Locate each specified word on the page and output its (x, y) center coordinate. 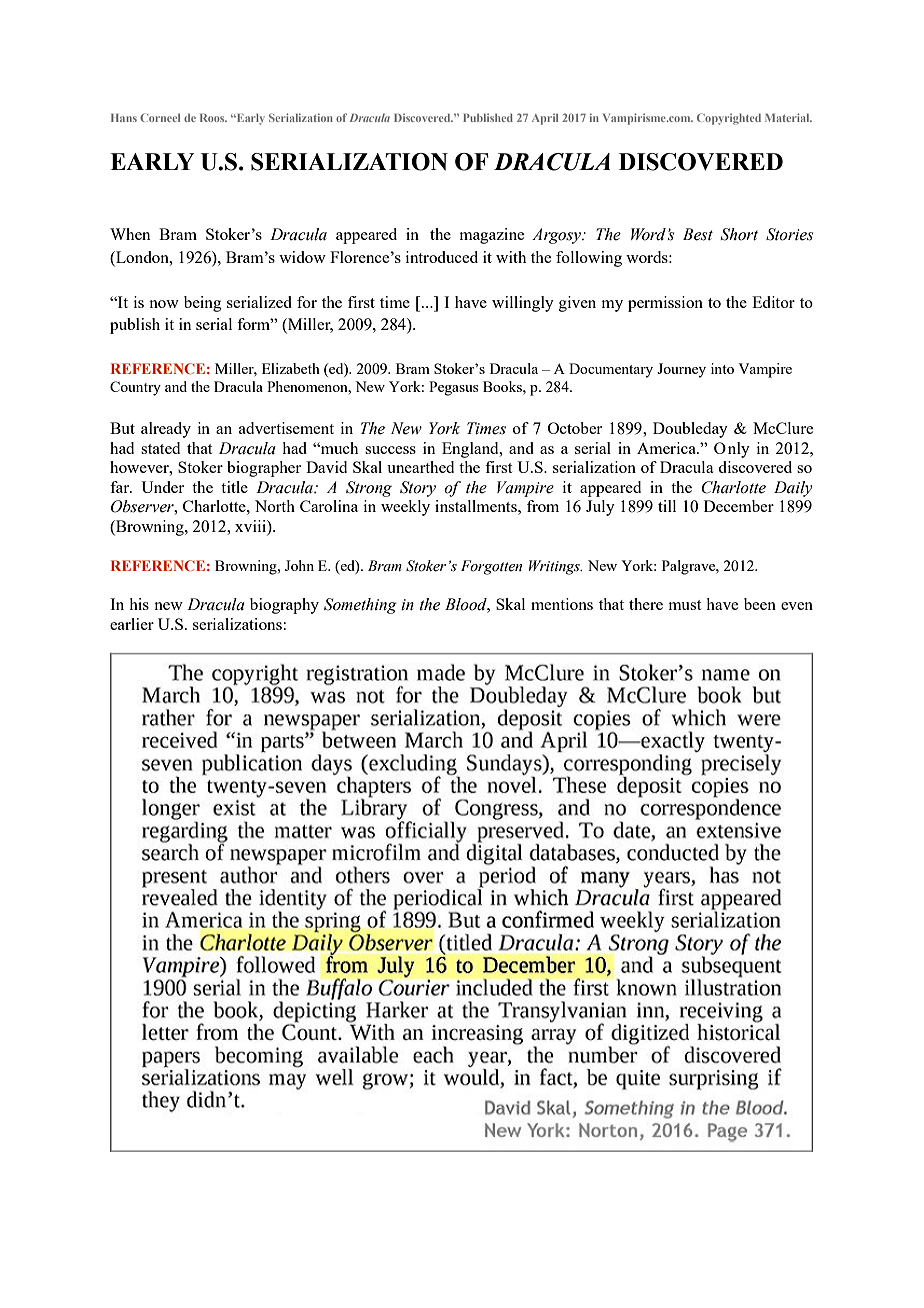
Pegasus (454, 388)
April (545, 119)
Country (135, 388)
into (722, 368)
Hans (124, 117)
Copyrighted (729, 119)
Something (360, 606)
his (139, 604)
